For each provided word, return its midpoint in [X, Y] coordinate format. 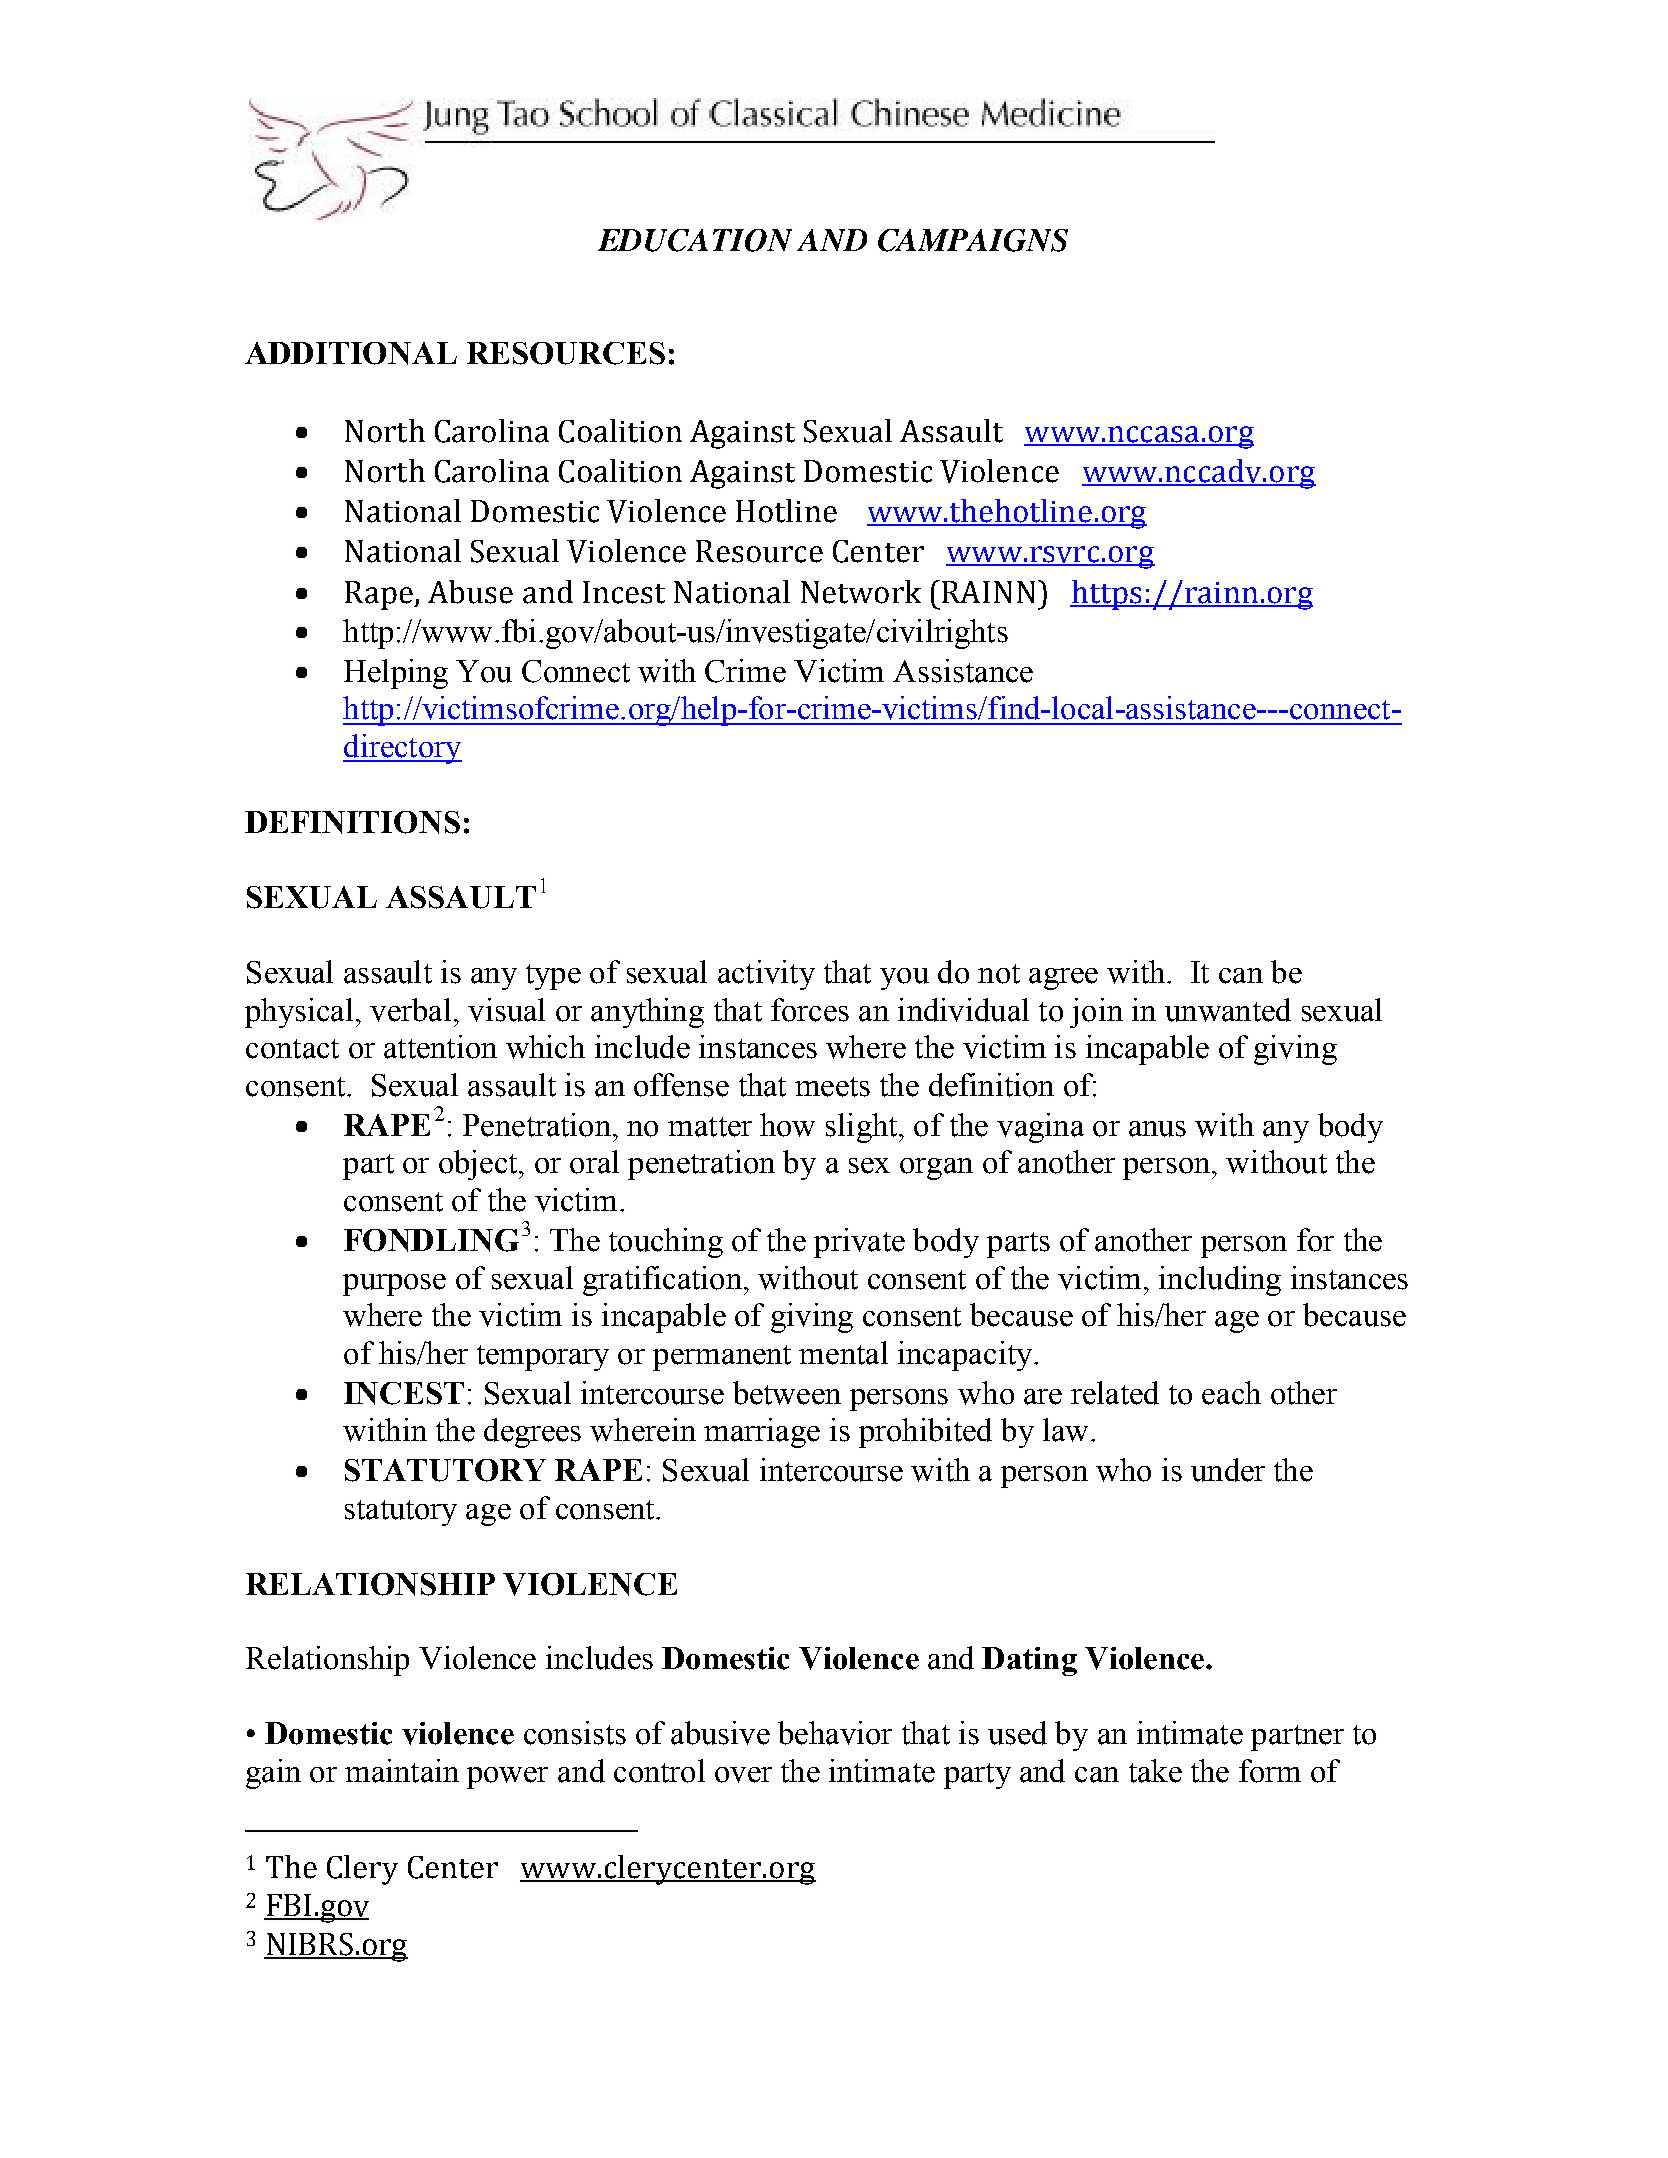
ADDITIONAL [351, 353]
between [787, 1393]
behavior [835, 1733]
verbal [410, 1010]
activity [766, 975]
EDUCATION [695, 240]
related [1115, 1393]
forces [810, 1010]
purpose [394, 1285]
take [1155, 1771]
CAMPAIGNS [973, 240]
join [1096, 1013]
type [553, 977]
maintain [402, 1771]
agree [1063, 979]
